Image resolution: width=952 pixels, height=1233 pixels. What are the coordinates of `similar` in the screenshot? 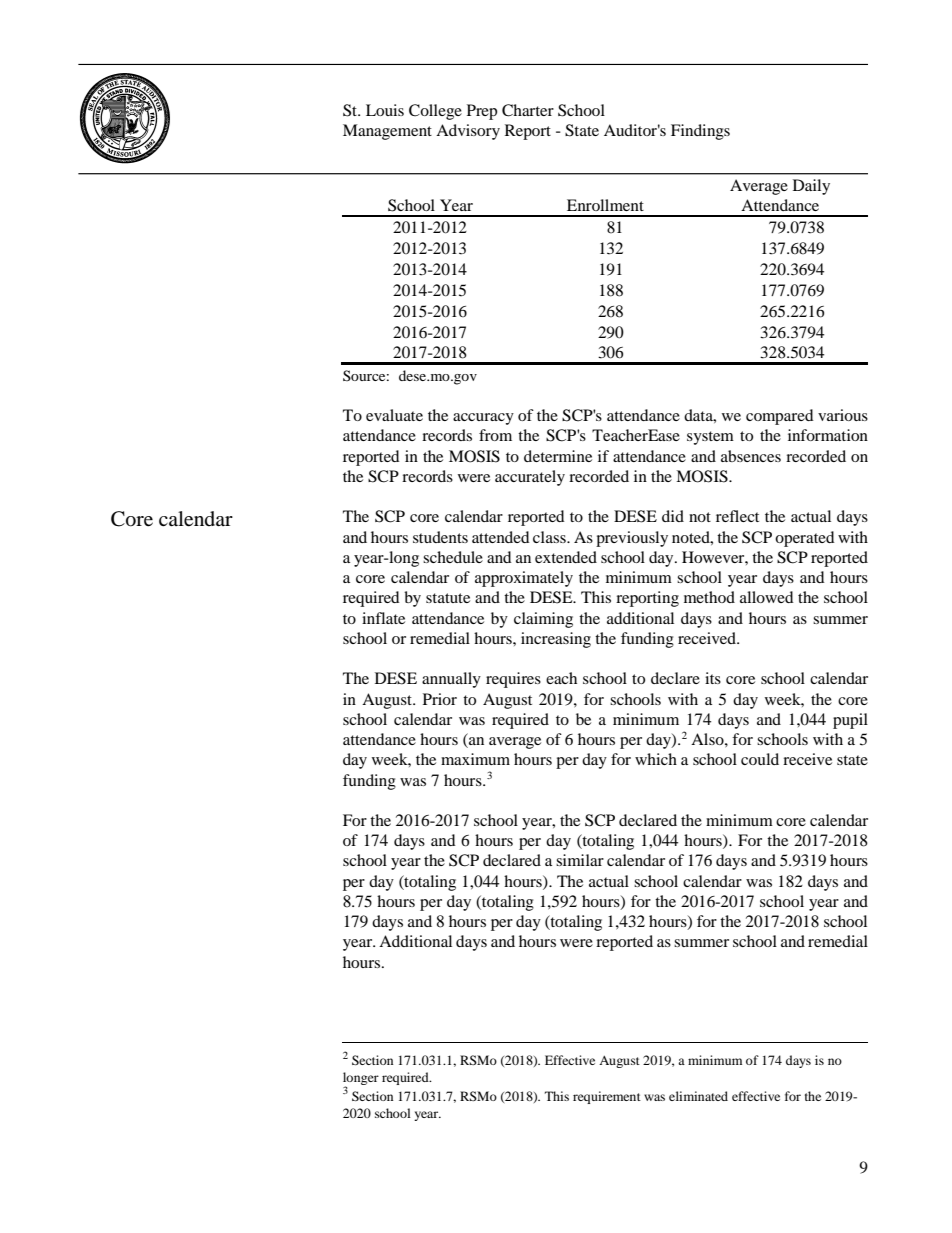 It's located at (580, 860).
